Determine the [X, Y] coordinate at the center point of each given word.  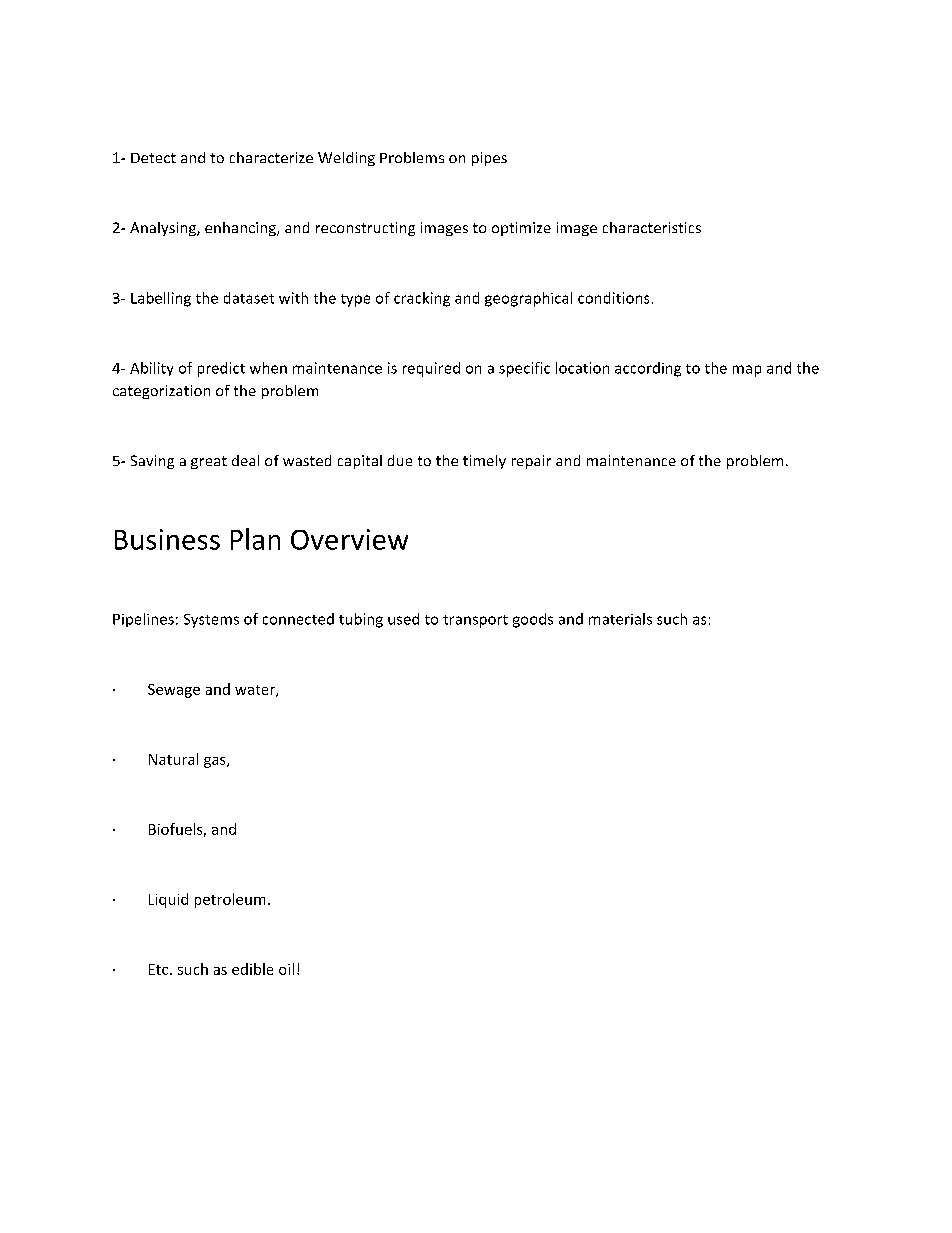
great [209, 462]
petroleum [230, 900]
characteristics [652, 227]
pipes [489, 159]
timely [484, 462]
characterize [271, 157]
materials [620, 619]
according [648, 369]
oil [286, 969]
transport [475, 621]
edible [252, 969]
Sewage [174, 691]
